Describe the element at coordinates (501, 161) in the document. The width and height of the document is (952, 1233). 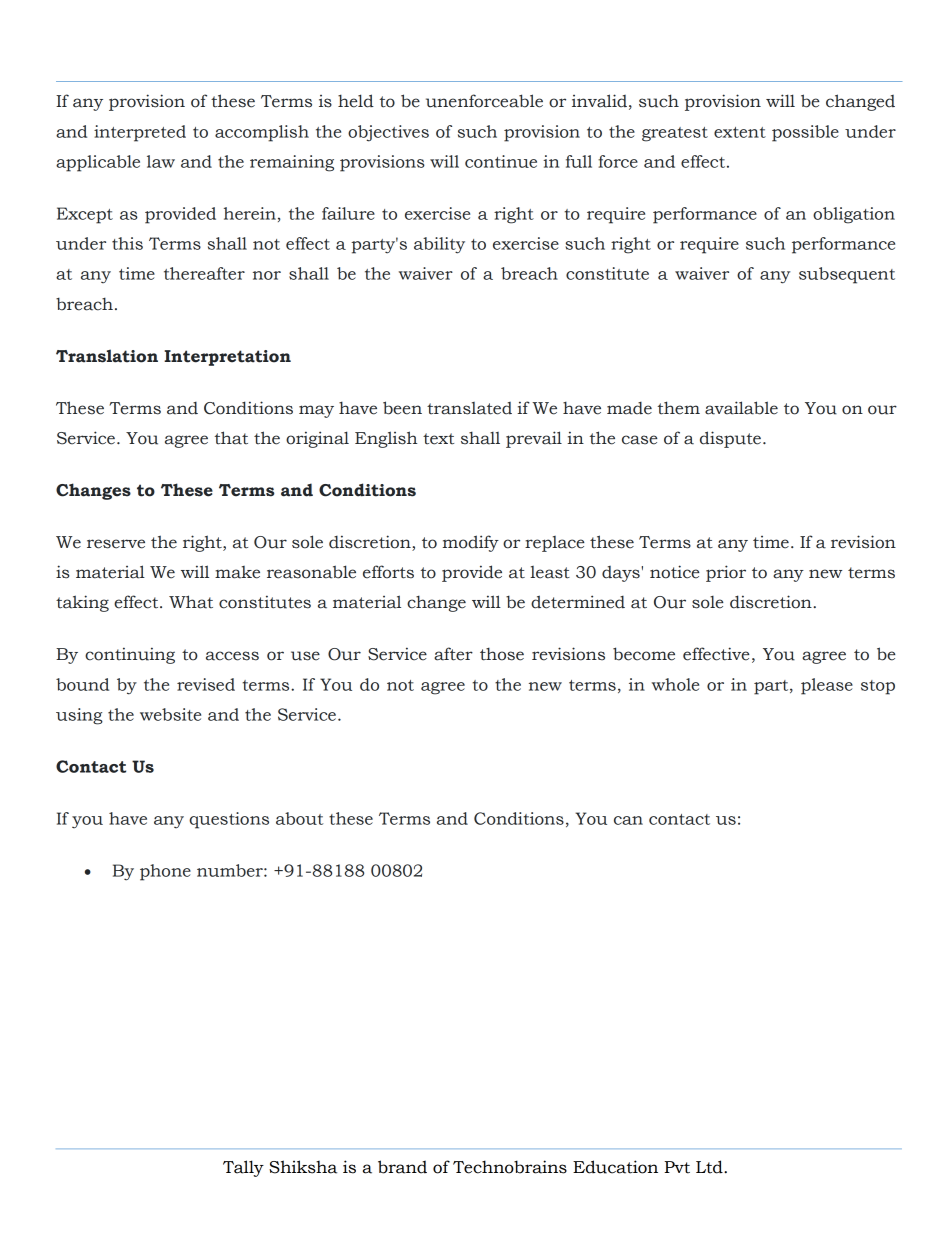
I see `continue` at that location.
